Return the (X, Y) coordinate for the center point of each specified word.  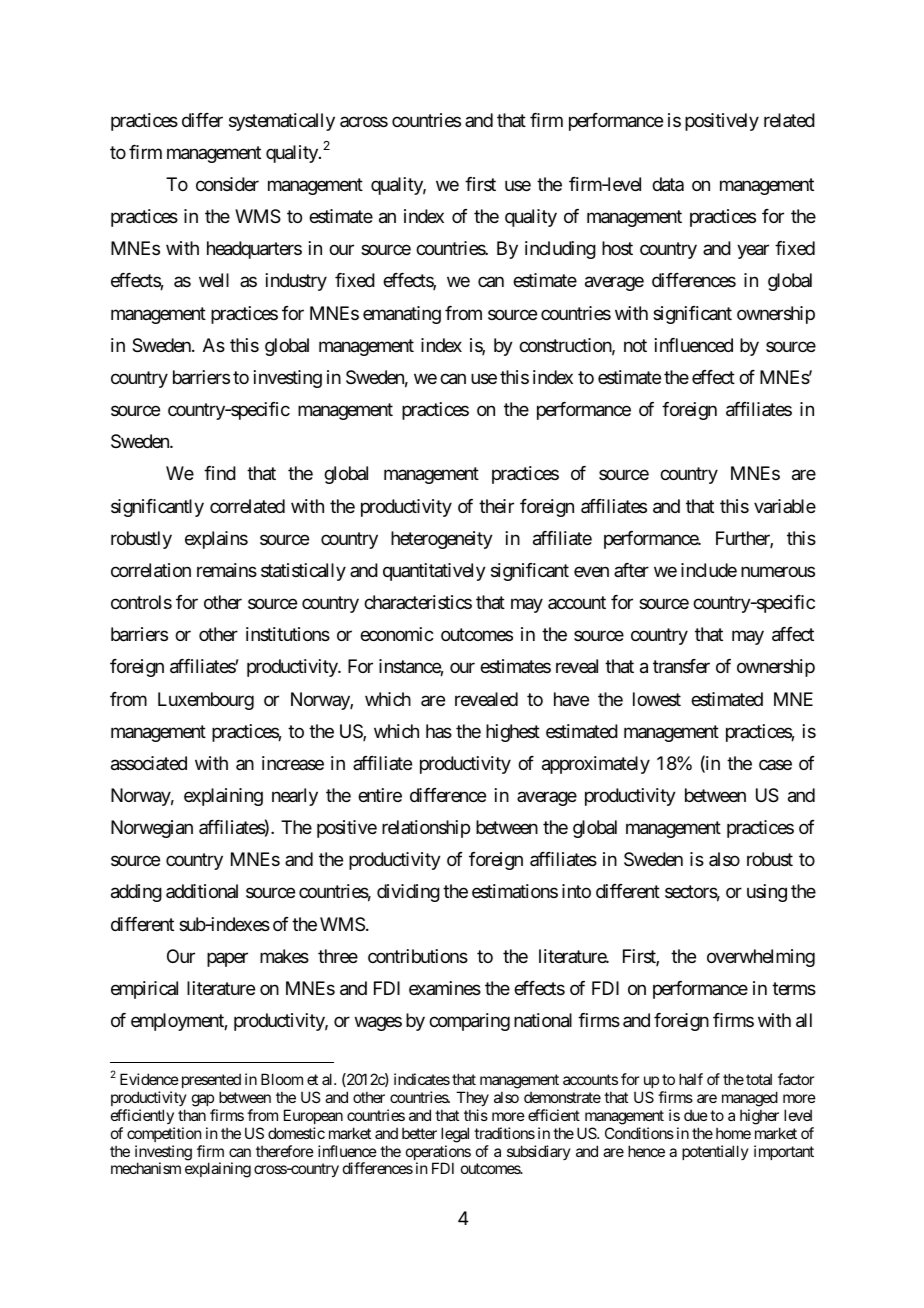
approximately (596, 765)
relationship (426, 829)
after (631, 570)
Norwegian (152, 829)
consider (227, 184)
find (220, 473)
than (192, 1115)
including (560, 250)
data (668, 184)
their (496, 506)
